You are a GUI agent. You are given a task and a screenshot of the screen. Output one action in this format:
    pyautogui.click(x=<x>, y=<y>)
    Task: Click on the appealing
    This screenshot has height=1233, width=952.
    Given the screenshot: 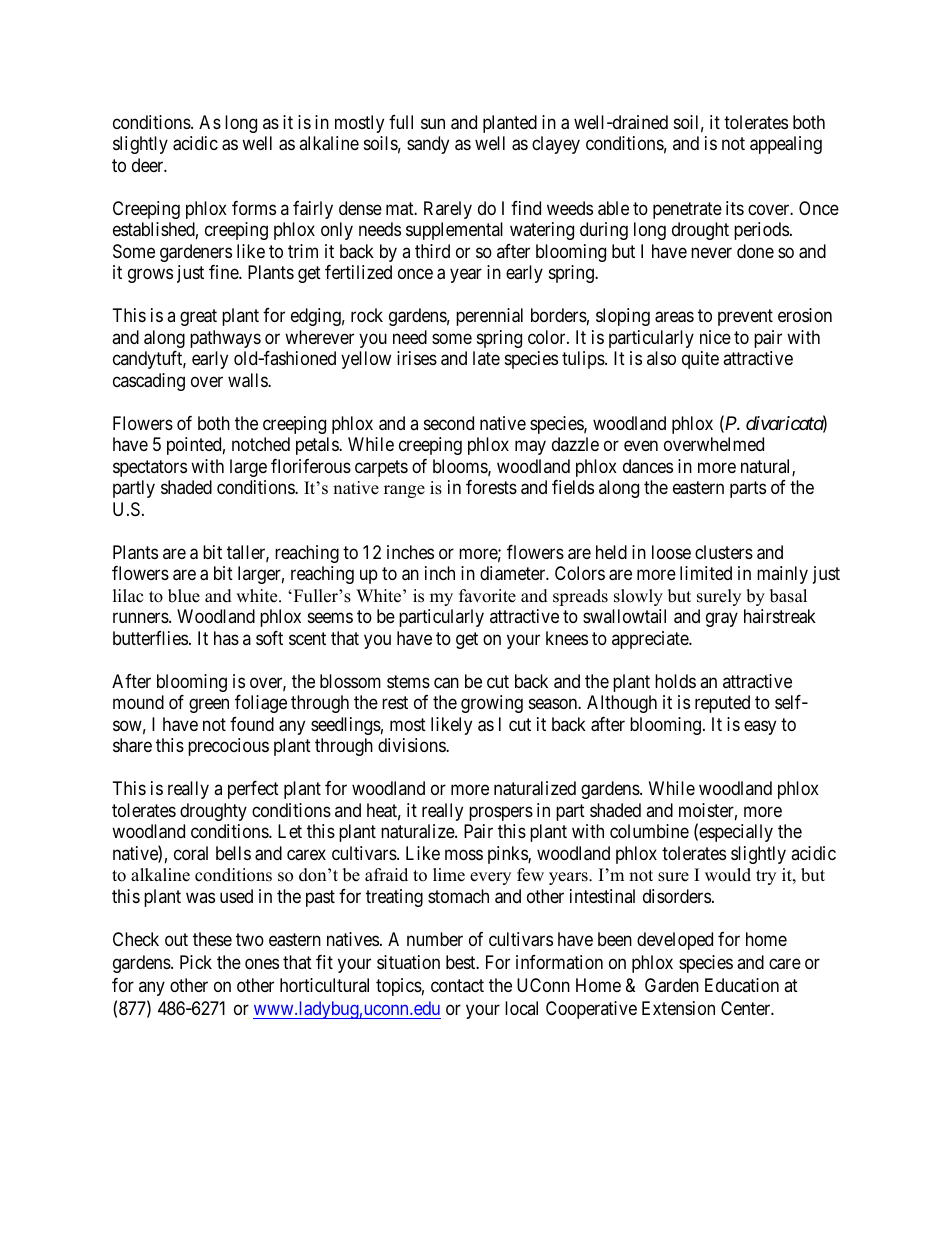 What is the action you would take?
    pyautogui.click(x=786, y=145)
